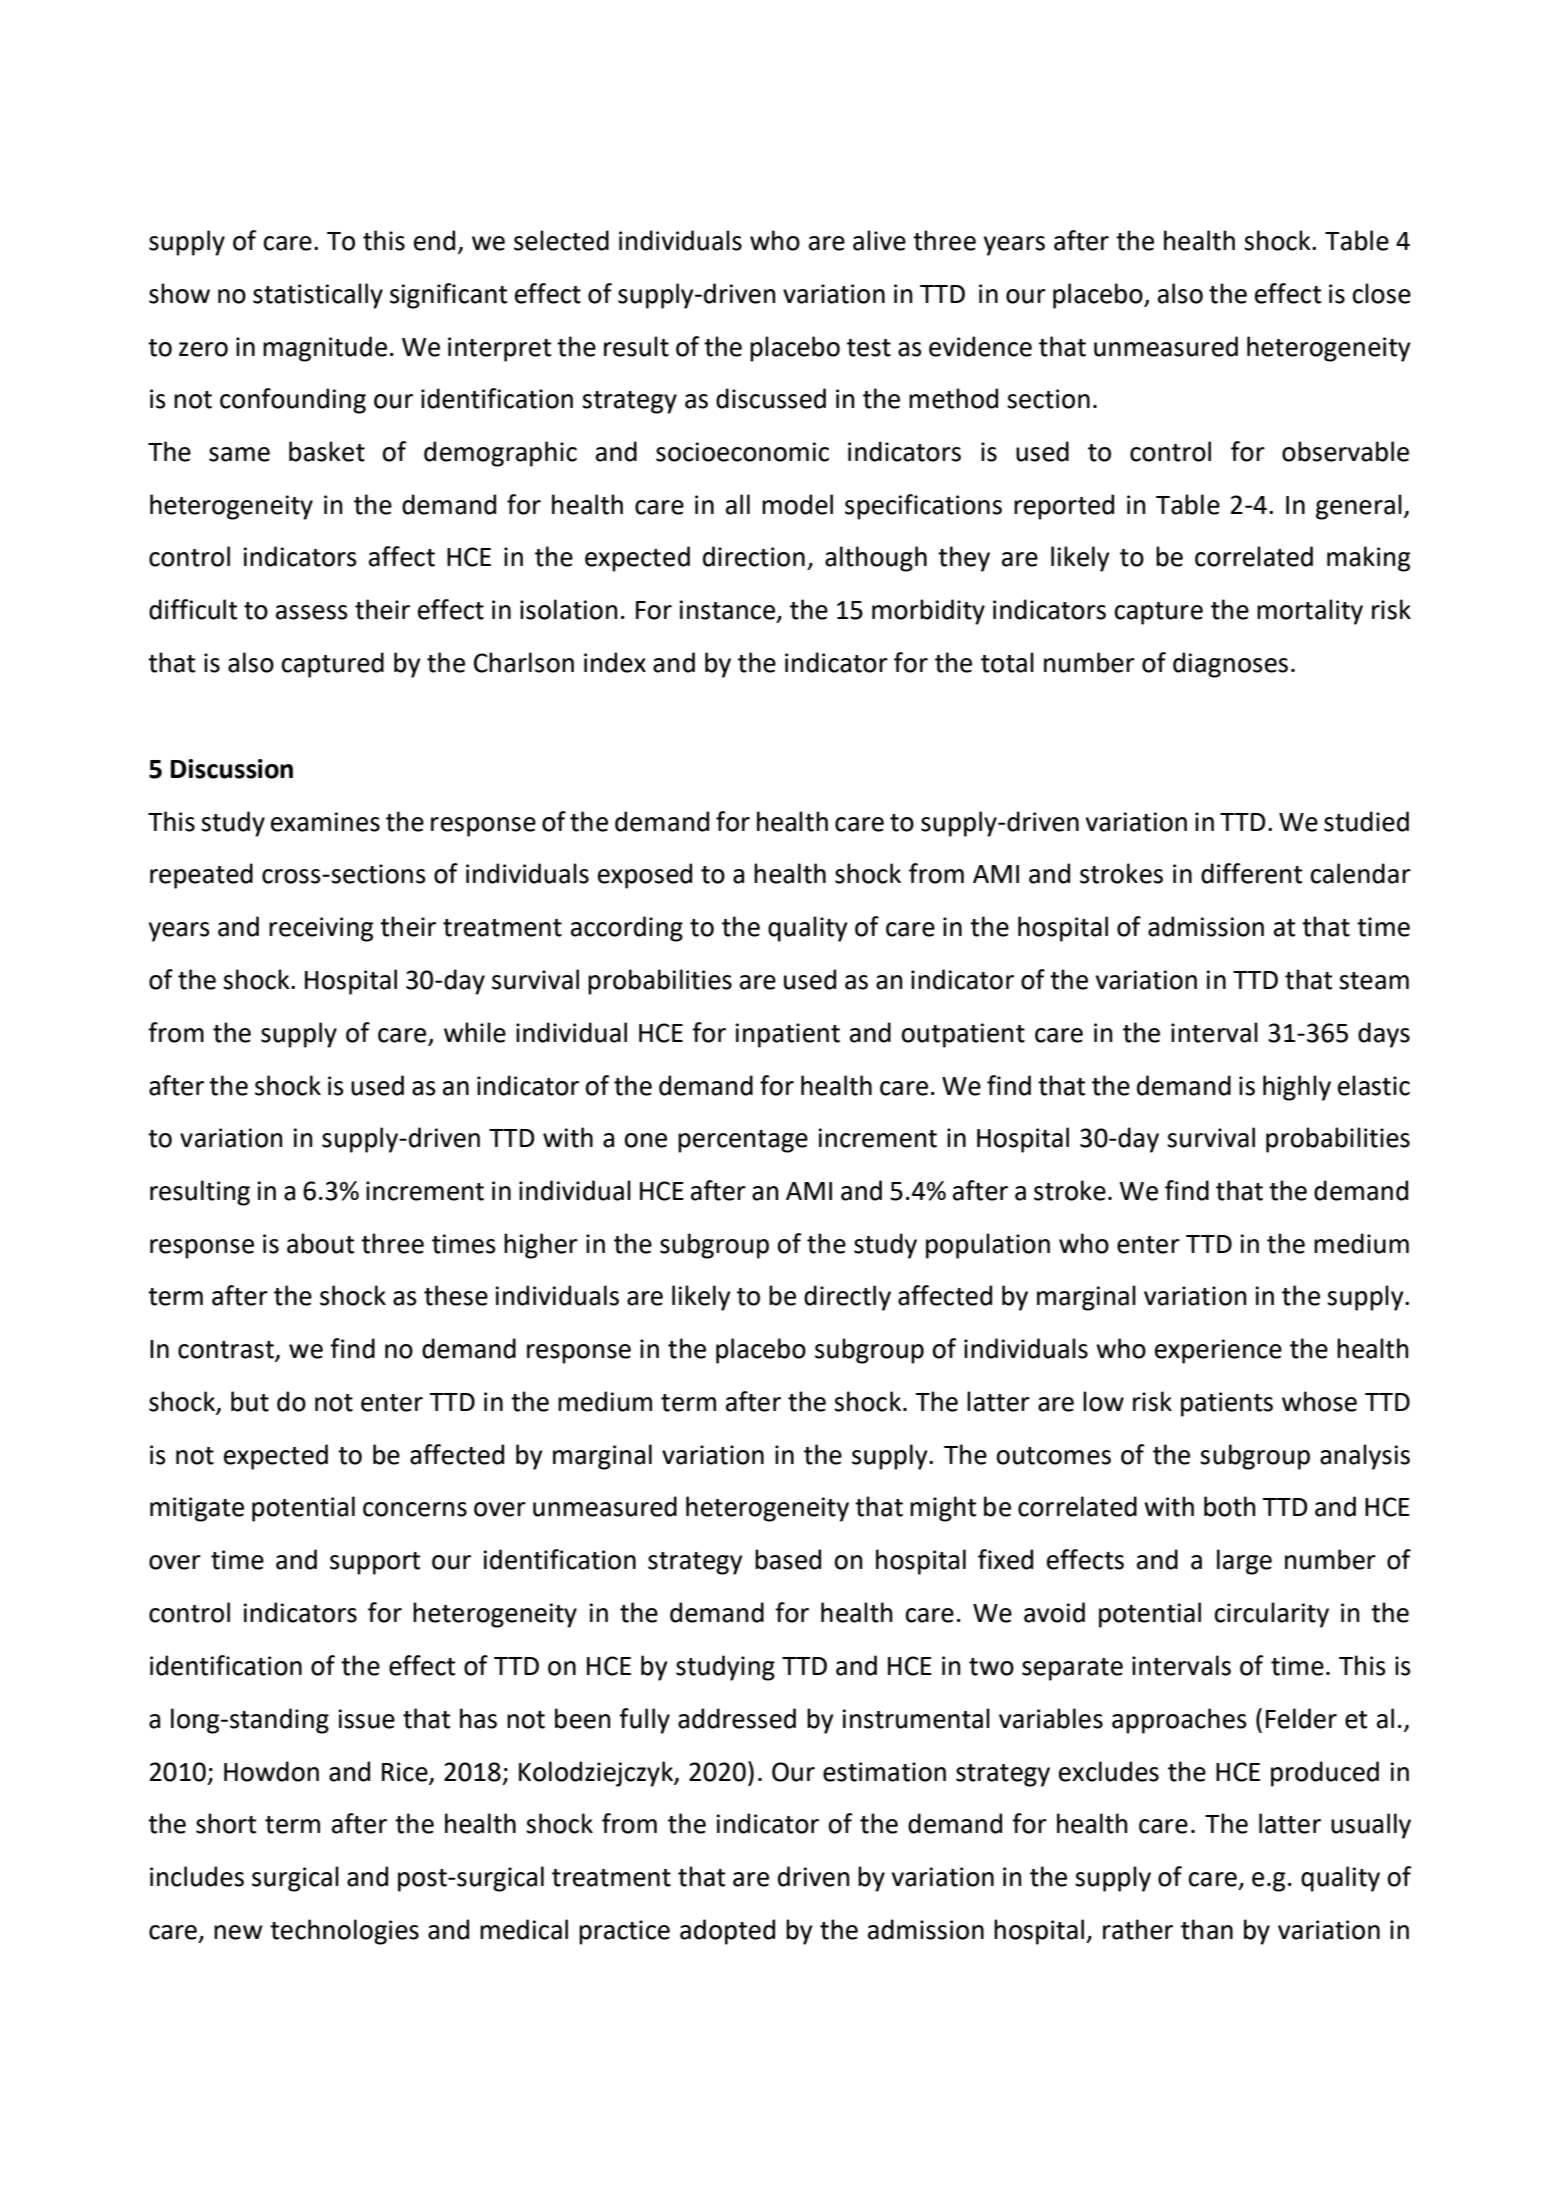  I want to click on close, so click(1382, 293).
